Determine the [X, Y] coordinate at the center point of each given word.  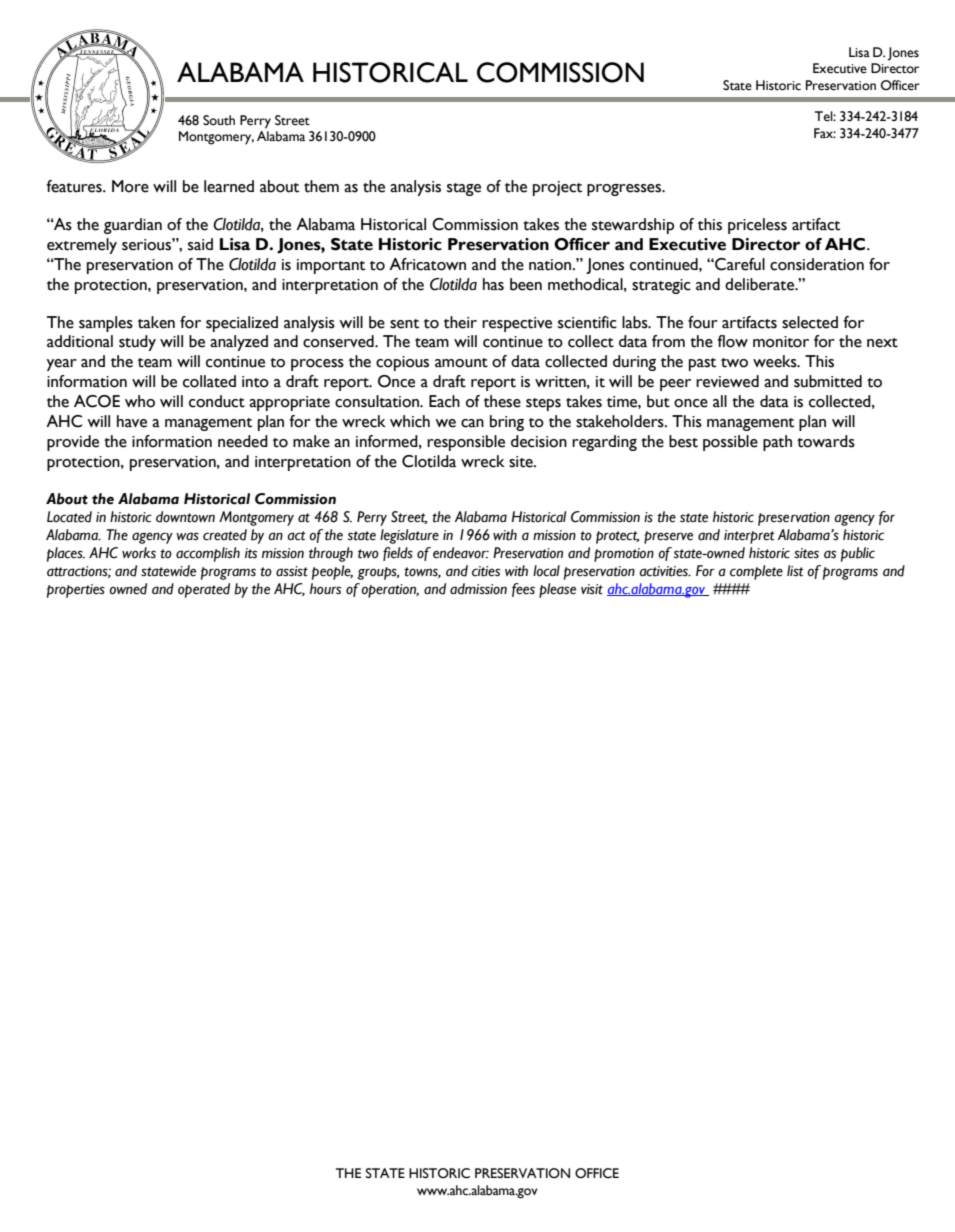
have [132, 421]
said [200, 244]
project [557, 188]
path [777, 443]
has [493, 284]
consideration [817, 264]
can [472, 423]
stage [464, 189]
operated [204, 590]
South [219, 120]
